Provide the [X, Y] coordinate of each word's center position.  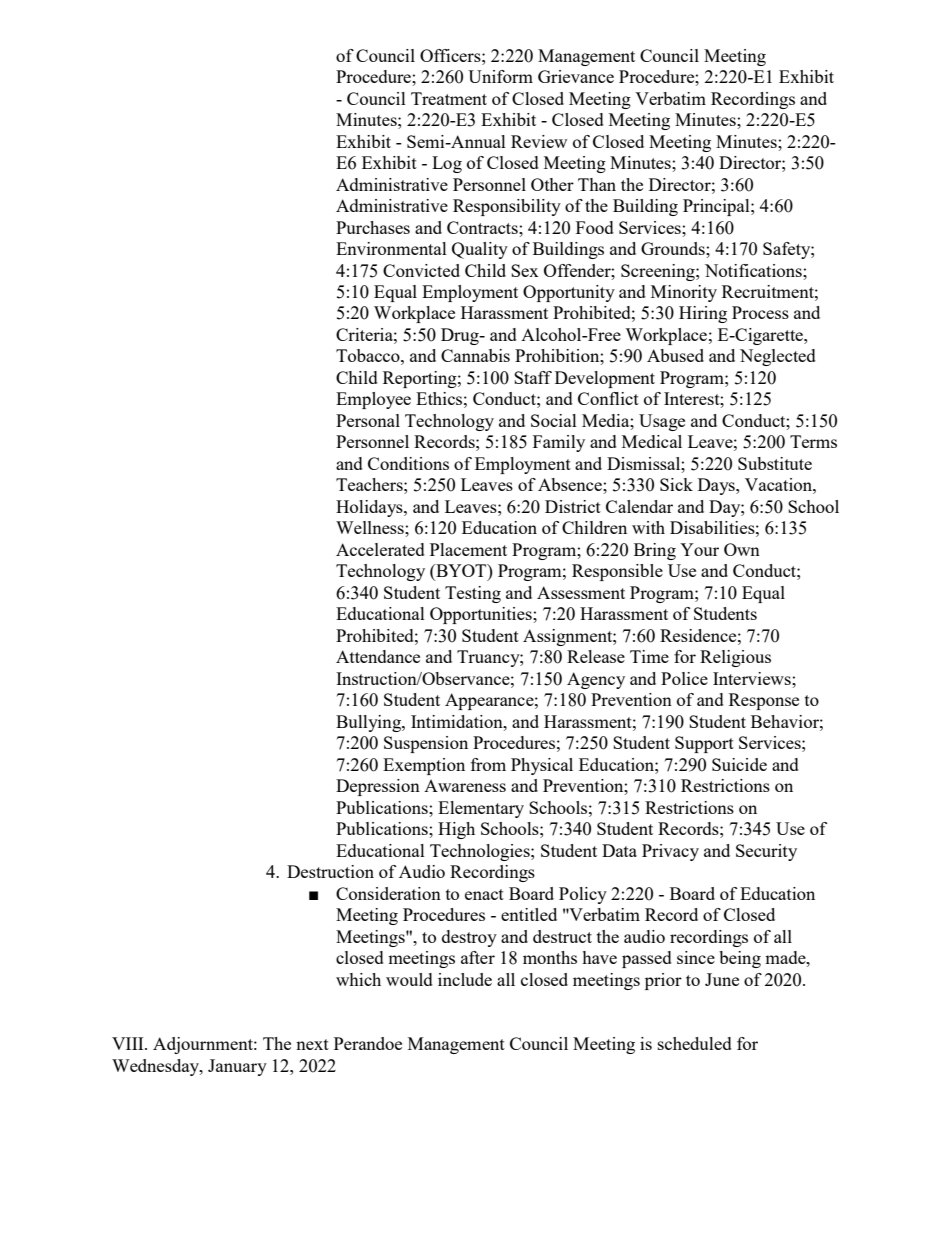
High [456, 830]
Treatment [449, 98]
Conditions [408, 463]
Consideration [388, 893]
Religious [735, 658]
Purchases [373, 227]
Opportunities [482, 615]
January [237, 1067]
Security [766, 852]
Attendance [378, 656]
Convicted [421, 270]
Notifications [754, 270]
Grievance [576, 76]
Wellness [371, 527]
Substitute [775, 463]
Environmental [391, 248]
